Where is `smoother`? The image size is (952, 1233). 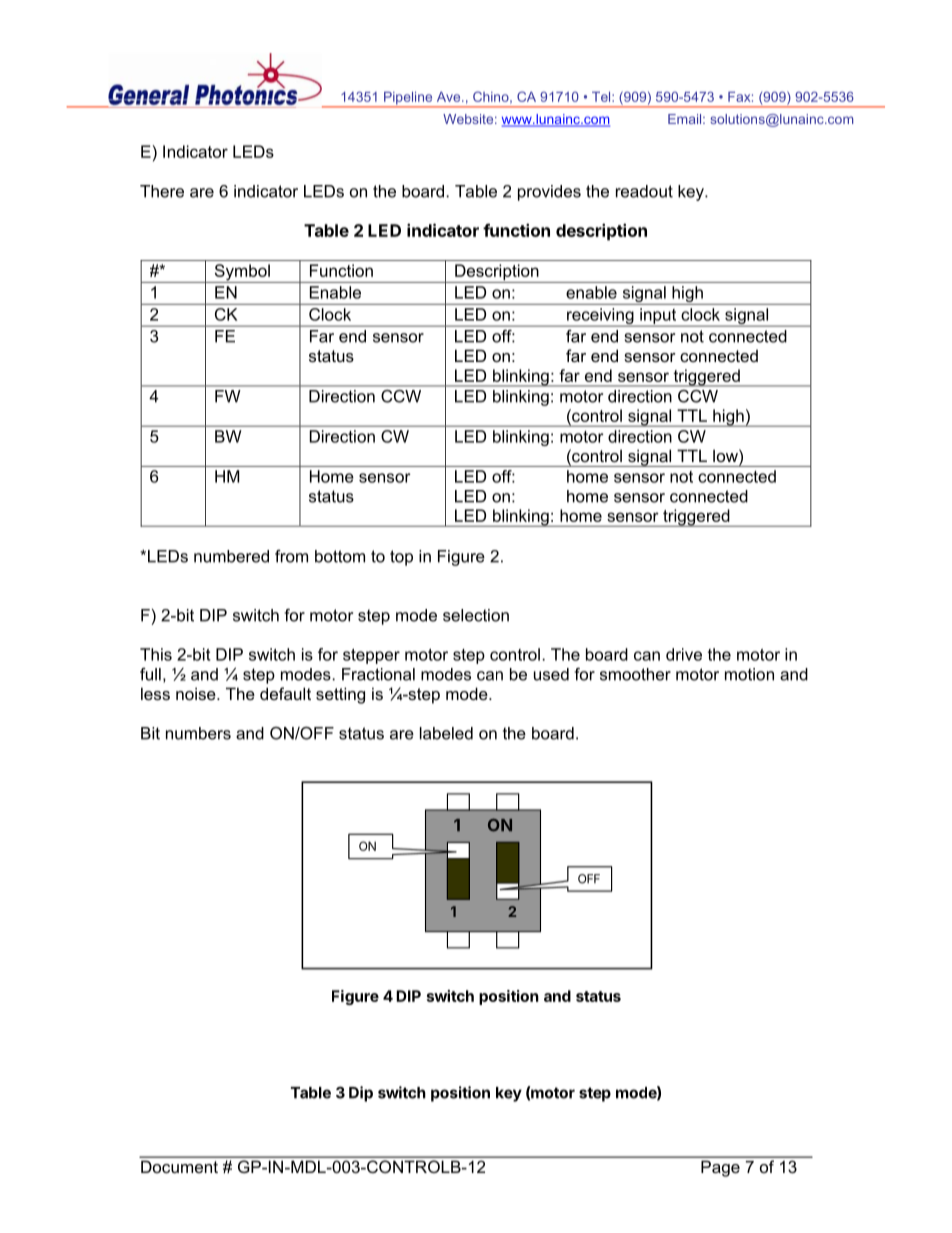 smoother is located at coordinates (635, 674).
